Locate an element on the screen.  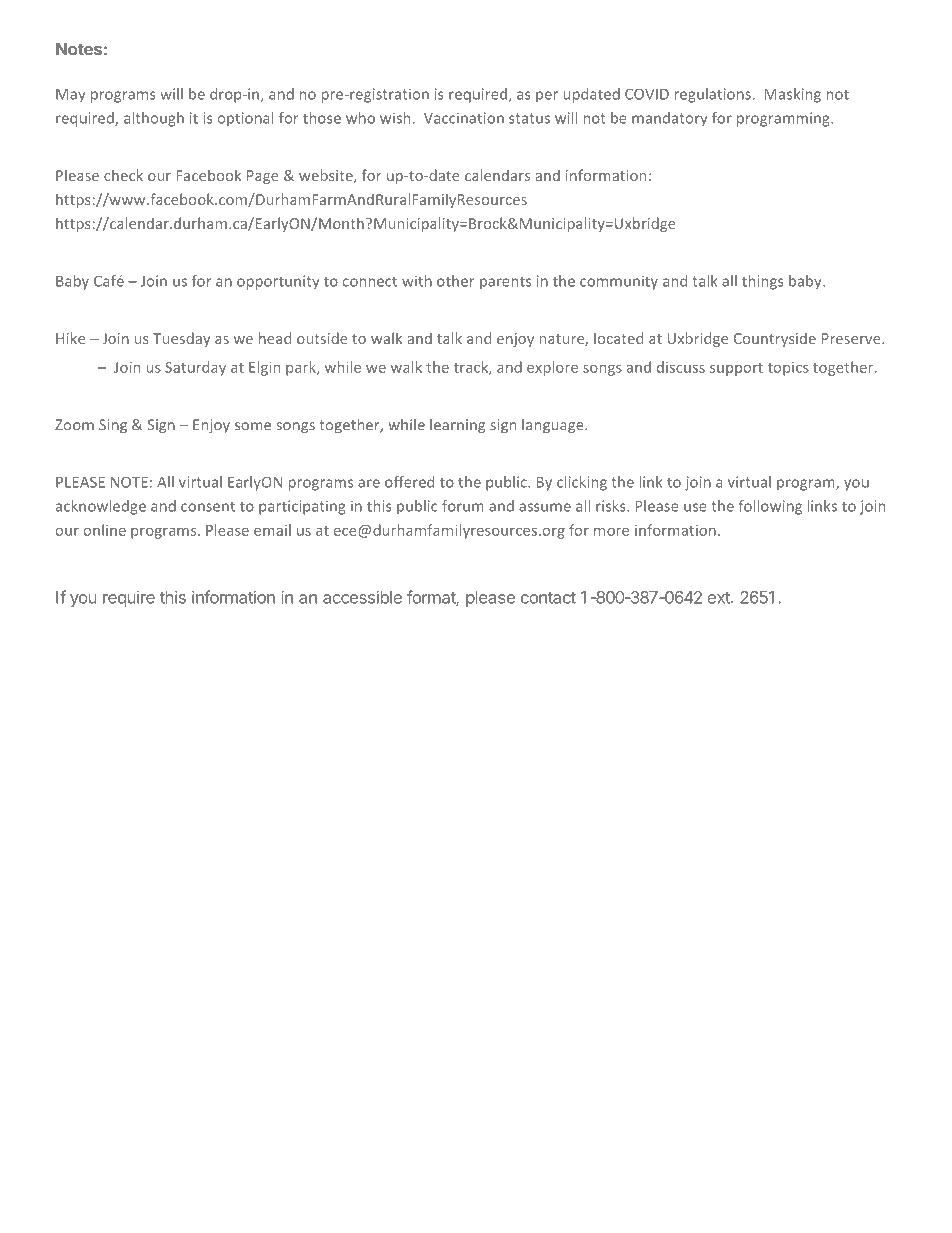
check is located at coordinates (123, 175).
